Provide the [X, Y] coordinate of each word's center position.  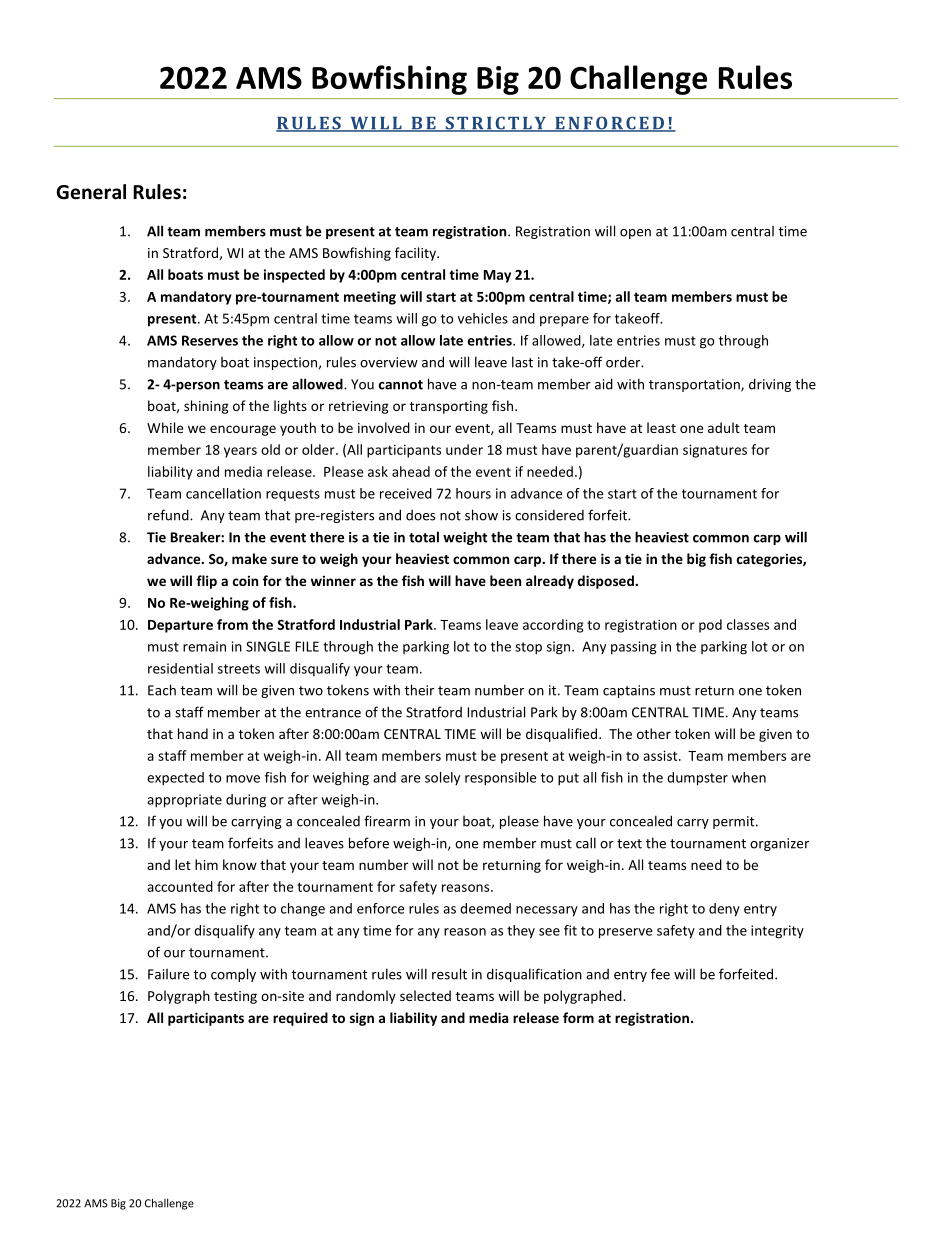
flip [206, 582]
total [424, 537]
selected [425, 995]
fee [660, 974]
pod [710, 626]
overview [389, 362]
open [635, 234]
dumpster [697, 779]
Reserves [210, 340]
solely [442, 778]
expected [175, 779]
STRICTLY [495, 124]
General [91, 192]
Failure [168, 974]
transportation [695, 385]
